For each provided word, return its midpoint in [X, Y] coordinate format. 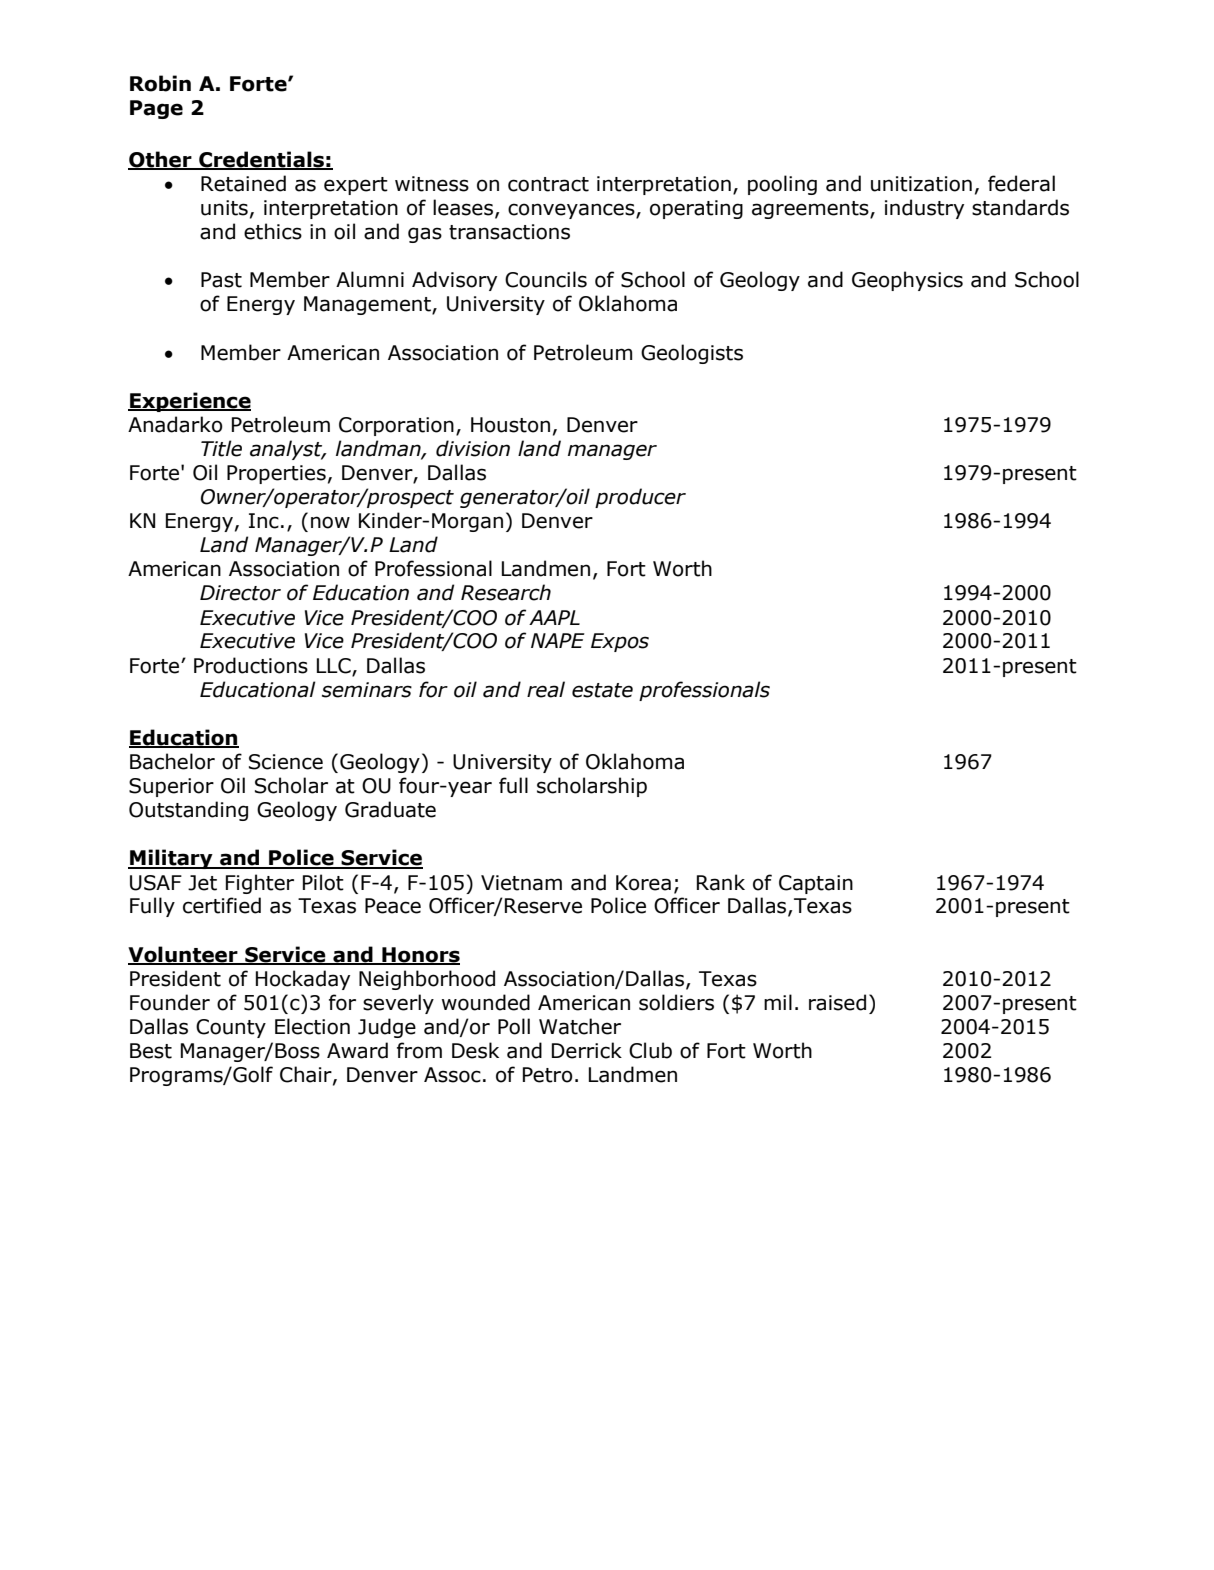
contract [548, 184]
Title [221, 448]
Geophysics [907, 281]
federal [1021, 183]
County [231, 1028]
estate [602, 690]
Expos [620, 642]
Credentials [261, 160]
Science [286, 762]
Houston [510, 425]
